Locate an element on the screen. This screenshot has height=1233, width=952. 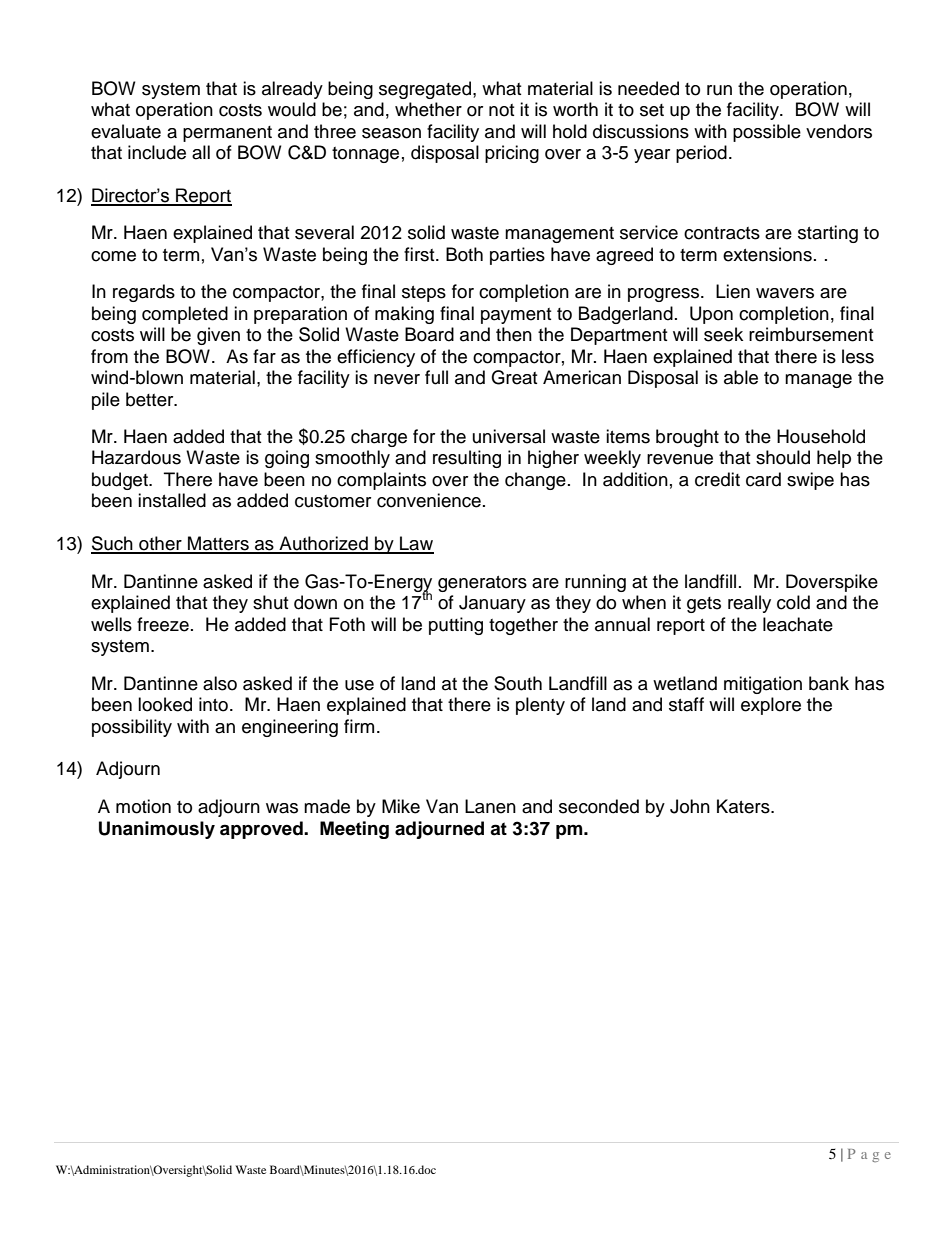
leachate is located at coordinates (798, 624).
